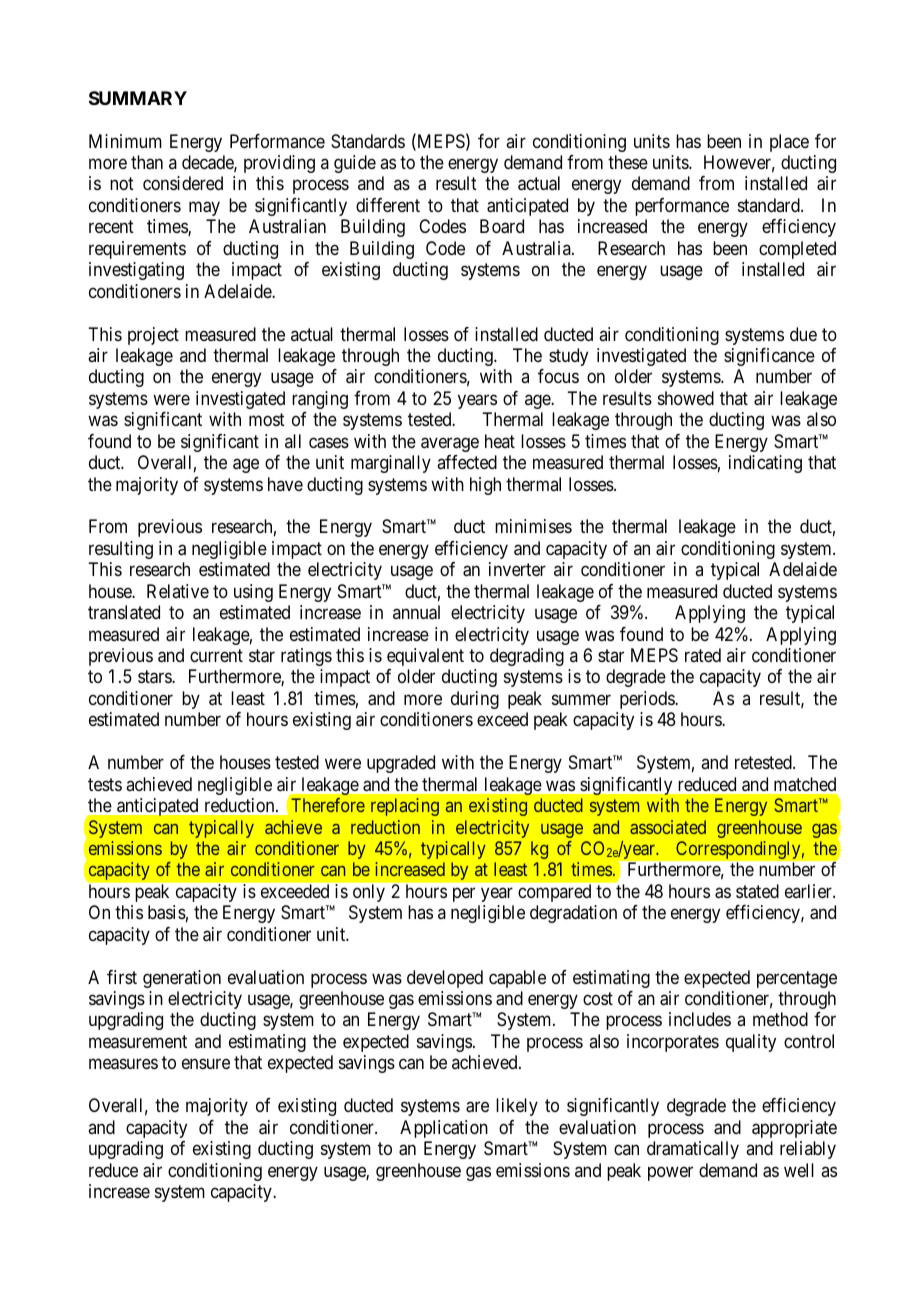 The image size is (924, 1308). What do you see at coordinates (206, 1064) in the screenshot?
I see `ensure` at bounding box center [206, 1064].
